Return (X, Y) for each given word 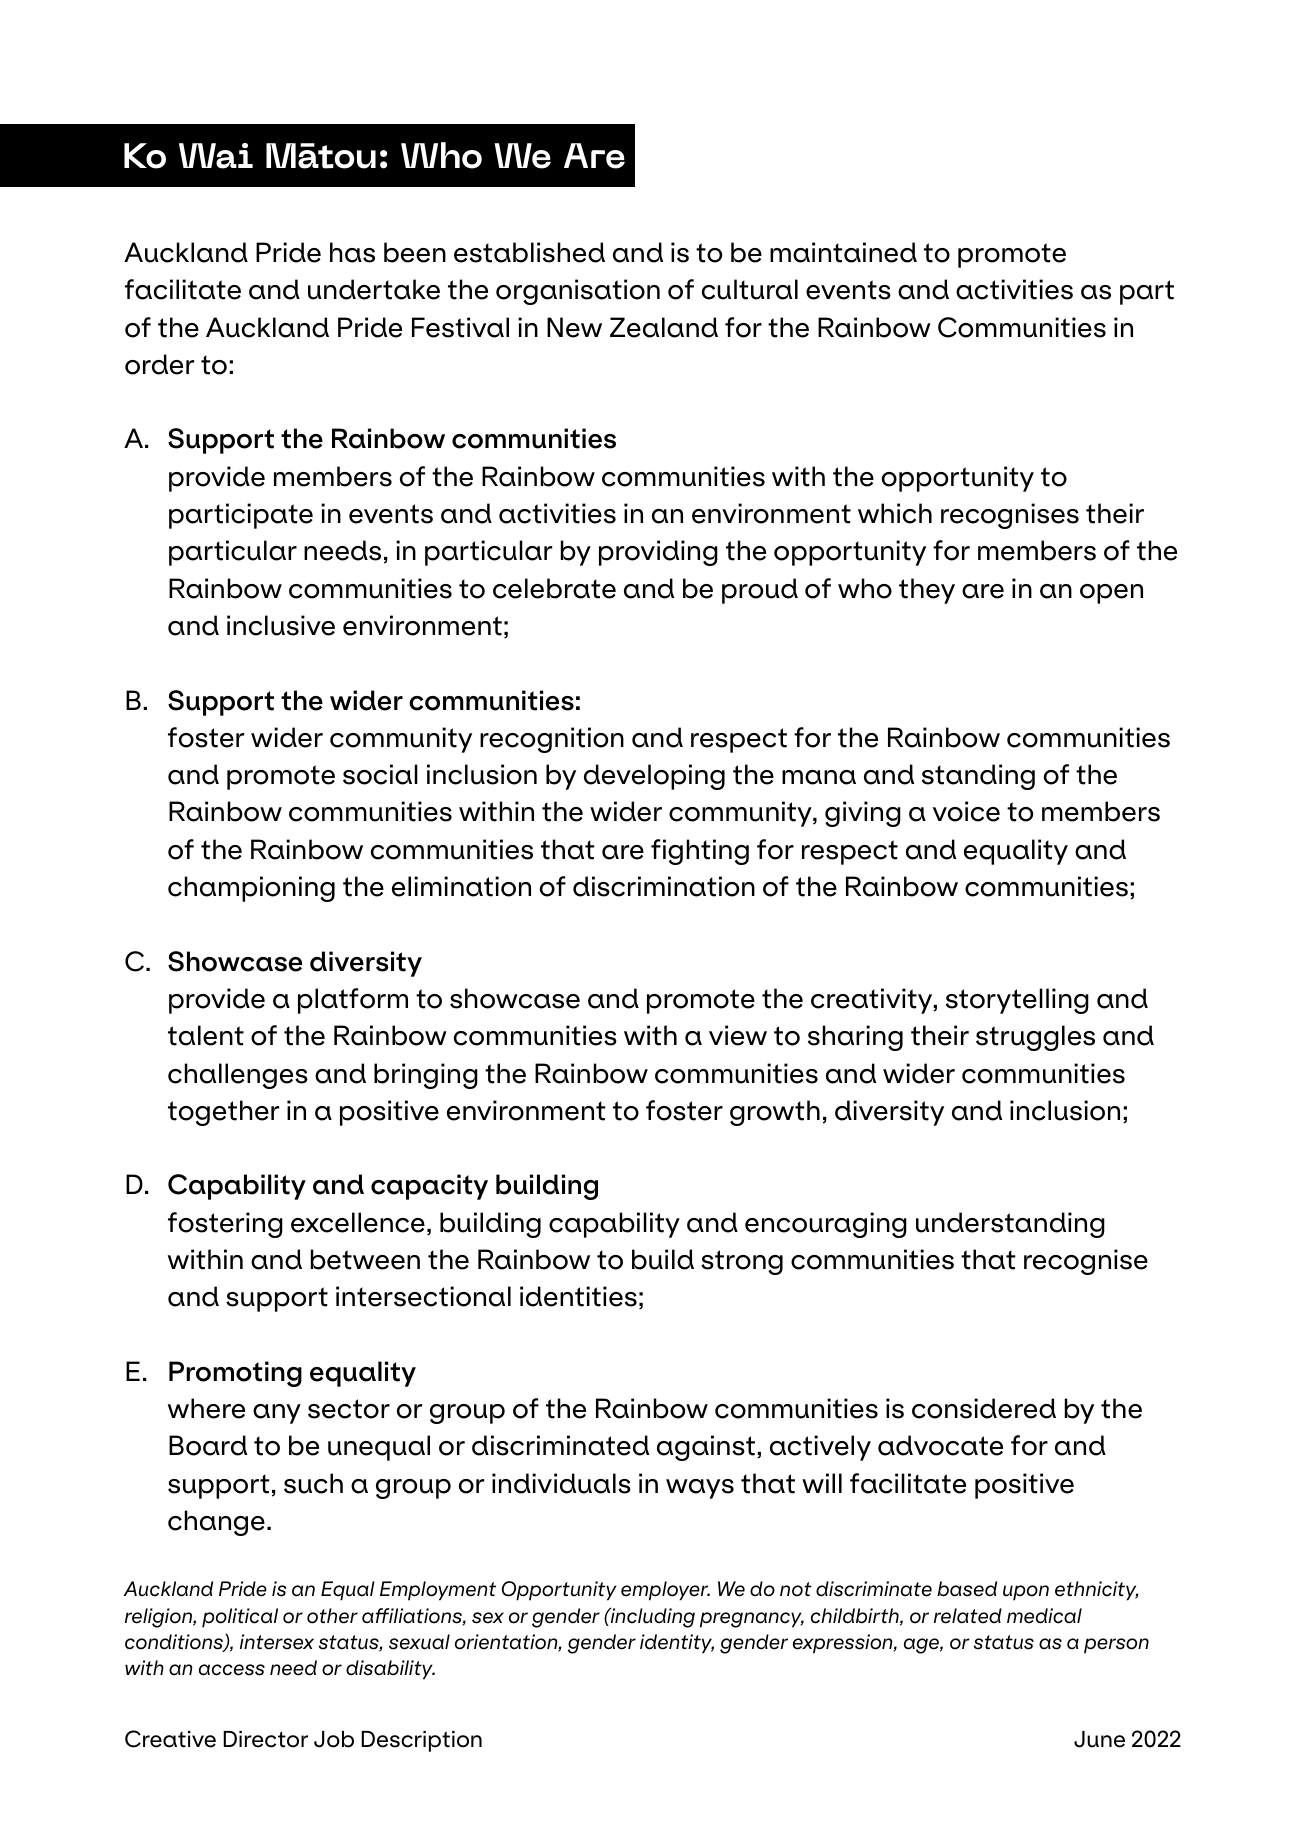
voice (966, 811)
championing (251, 889)
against (706, 1448)
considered (984, 1408)
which (895, 513)
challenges (238, 1076)
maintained (843, 252)
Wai (216, 156)
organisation (578, 292)
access (232, 1670)
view (738, 1035)
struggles (1035, 1038)
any (277, 1414)
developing (654, 777)
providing (658, 553)
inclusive (281, 625)
